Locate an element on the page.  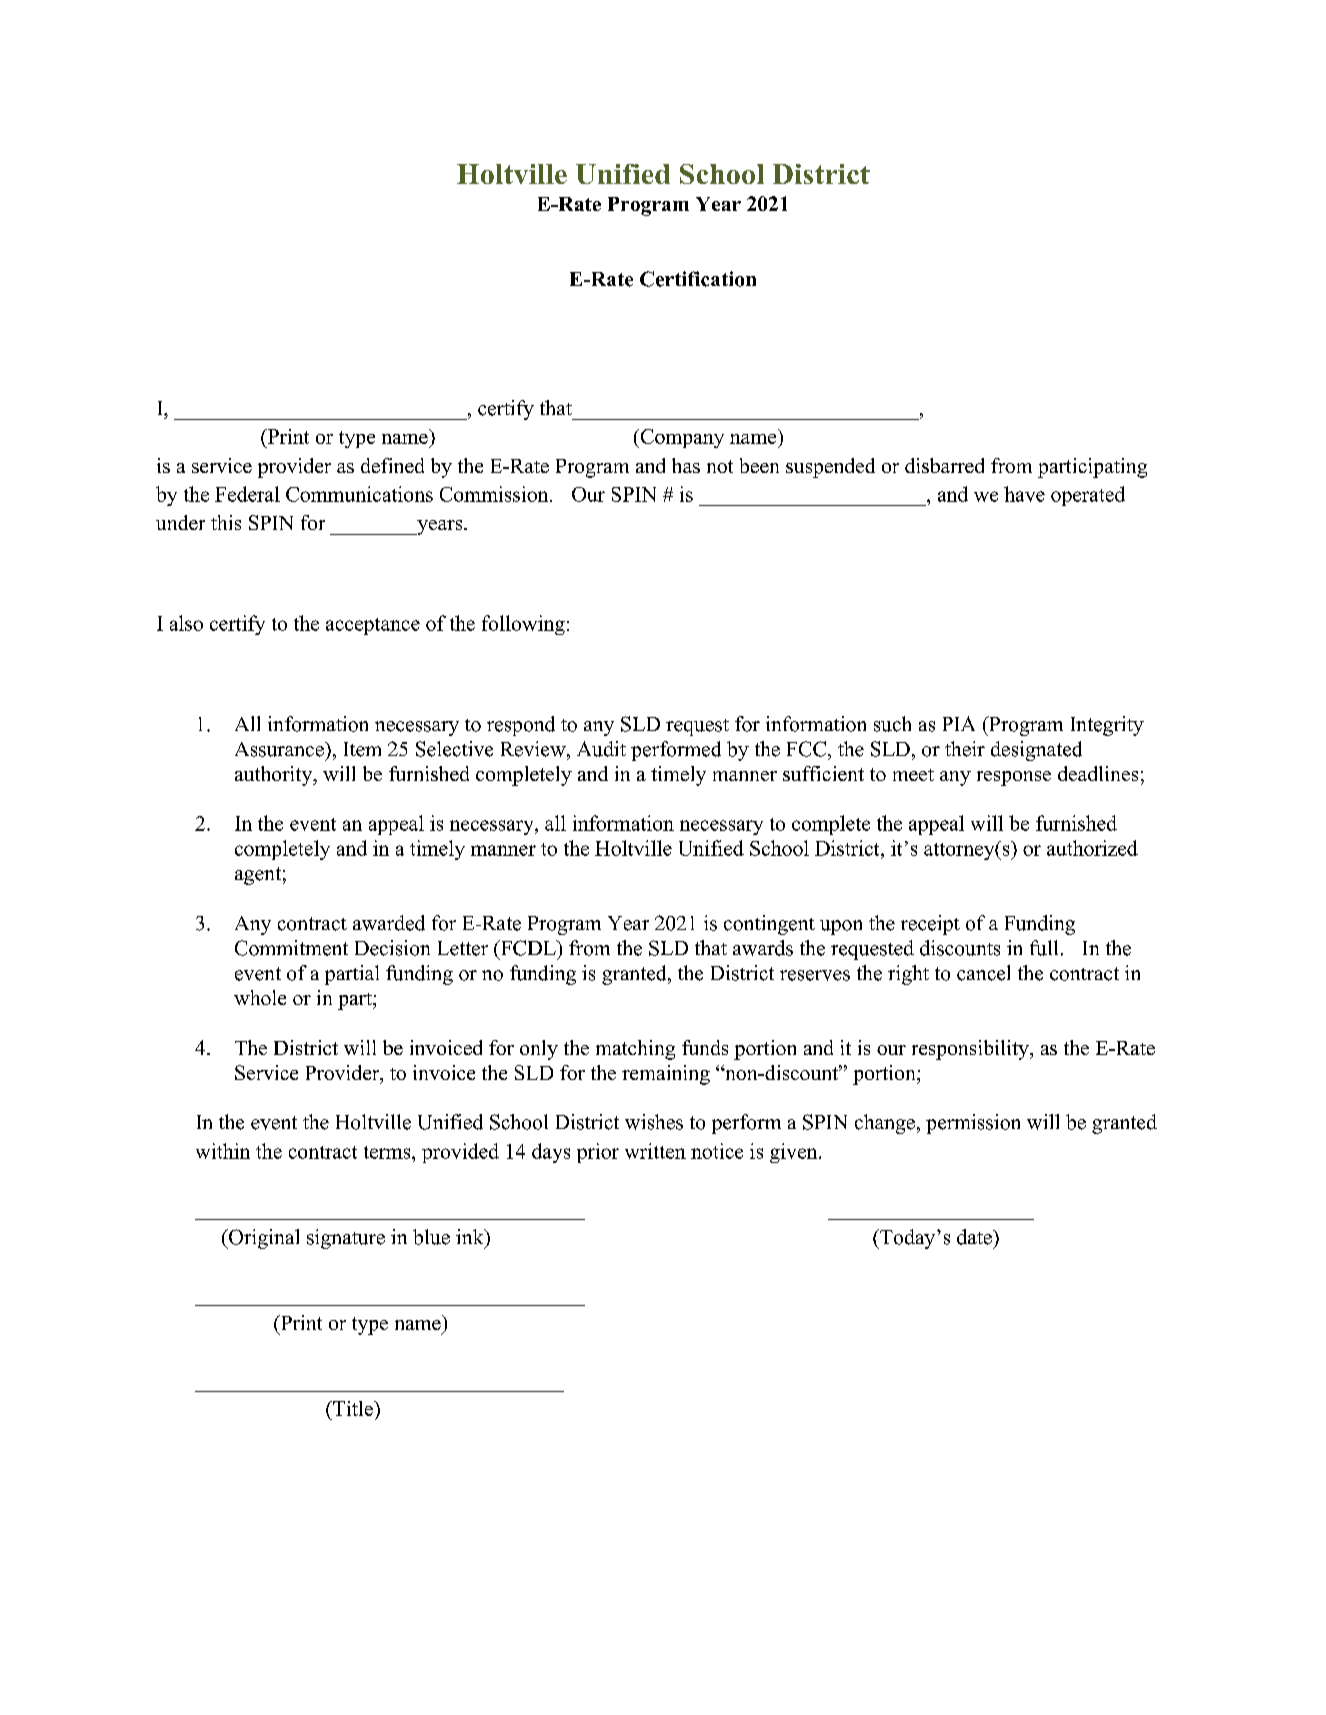
defined is located at coordinates (392, 465).
